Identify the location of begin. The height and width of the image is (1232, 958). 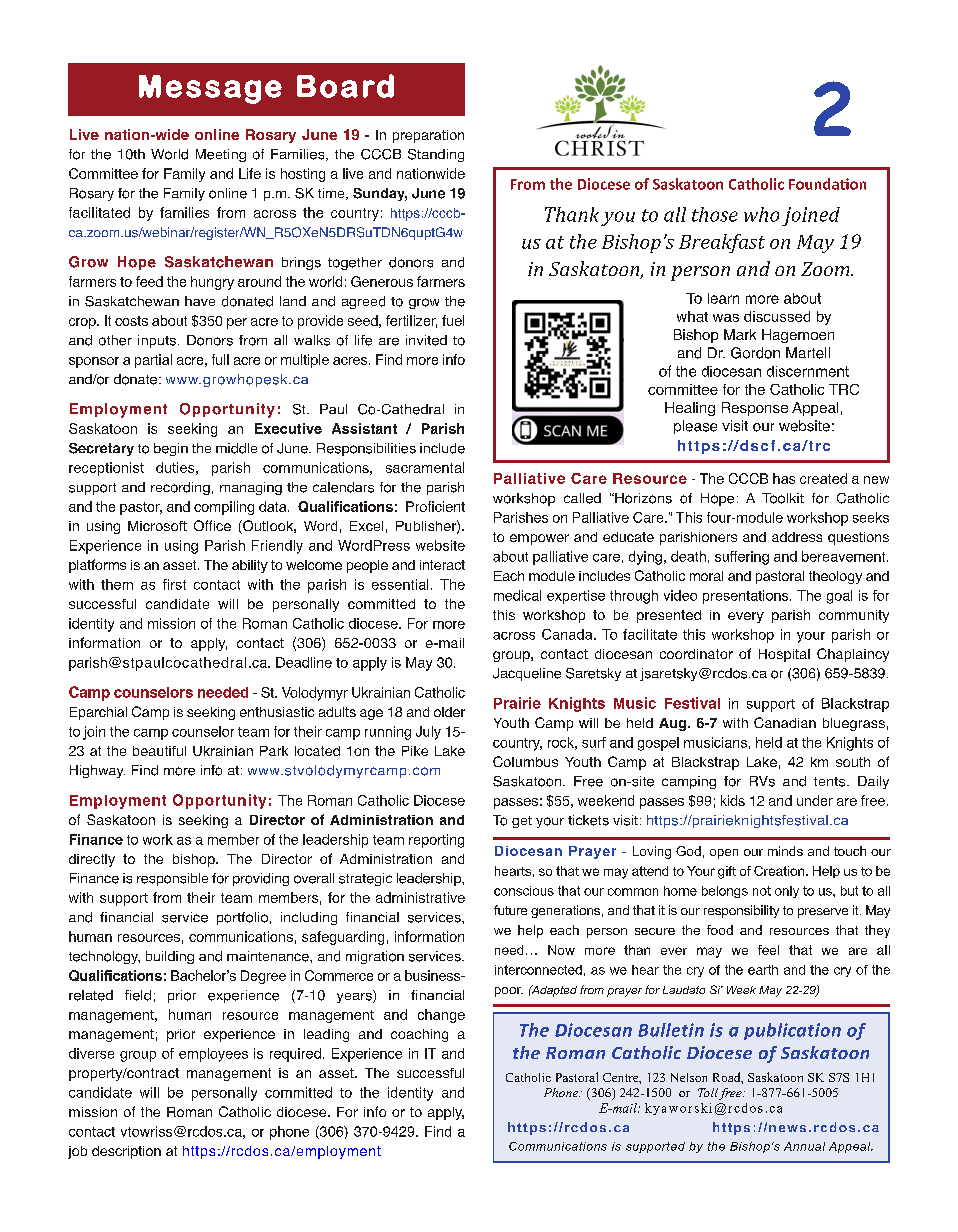
(171, 449).
